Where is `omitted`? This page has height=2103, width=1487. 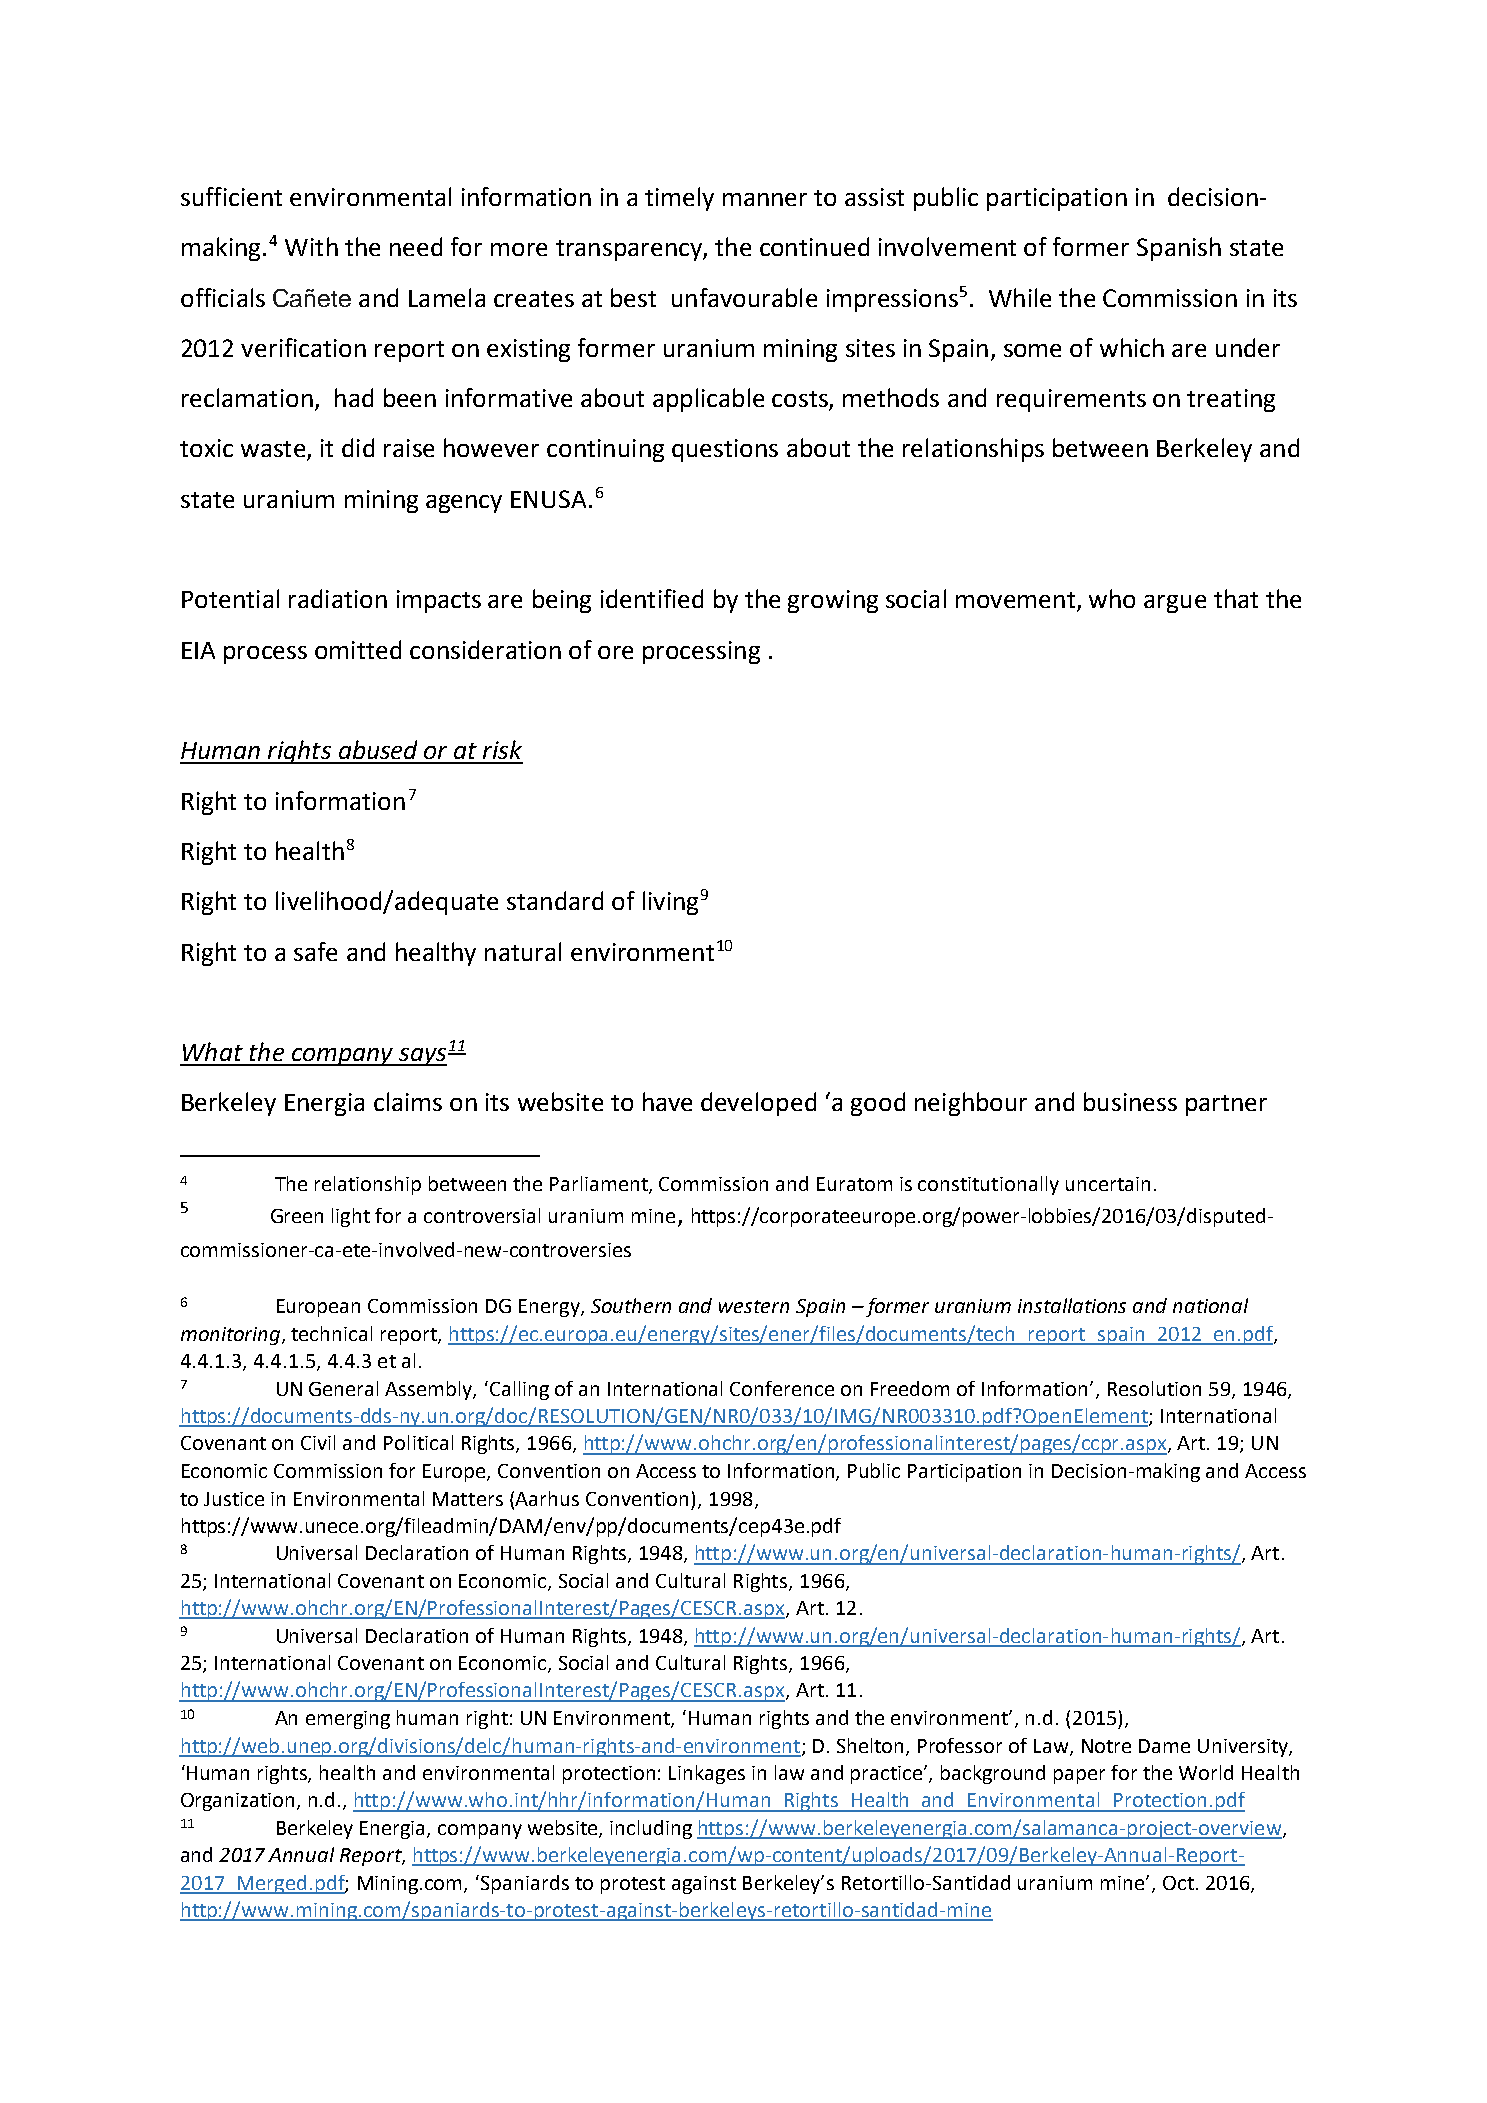 omitted is located at coordinates (358, 649).
